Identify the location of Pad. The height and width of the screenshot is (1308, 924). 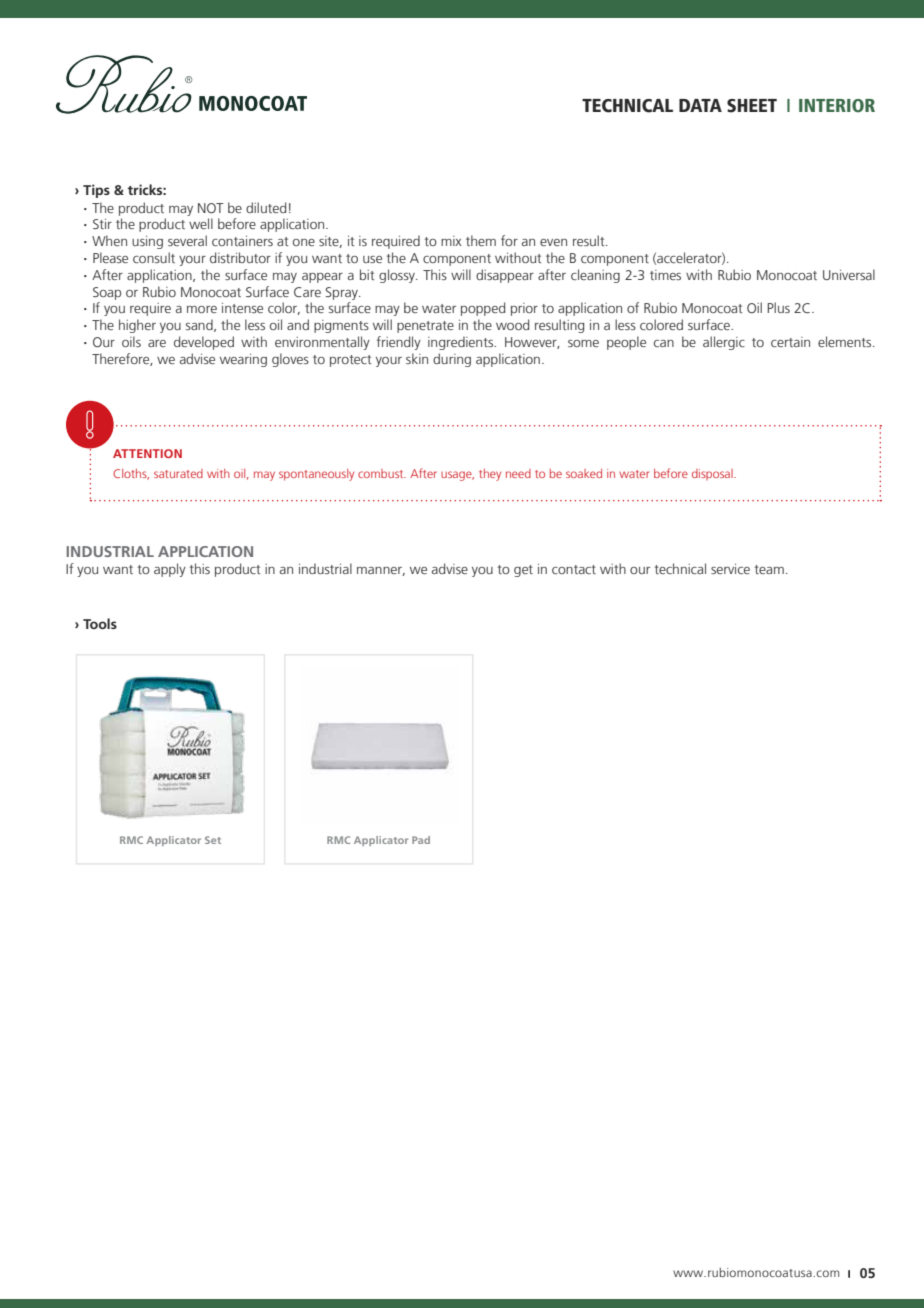
(421, 840).
